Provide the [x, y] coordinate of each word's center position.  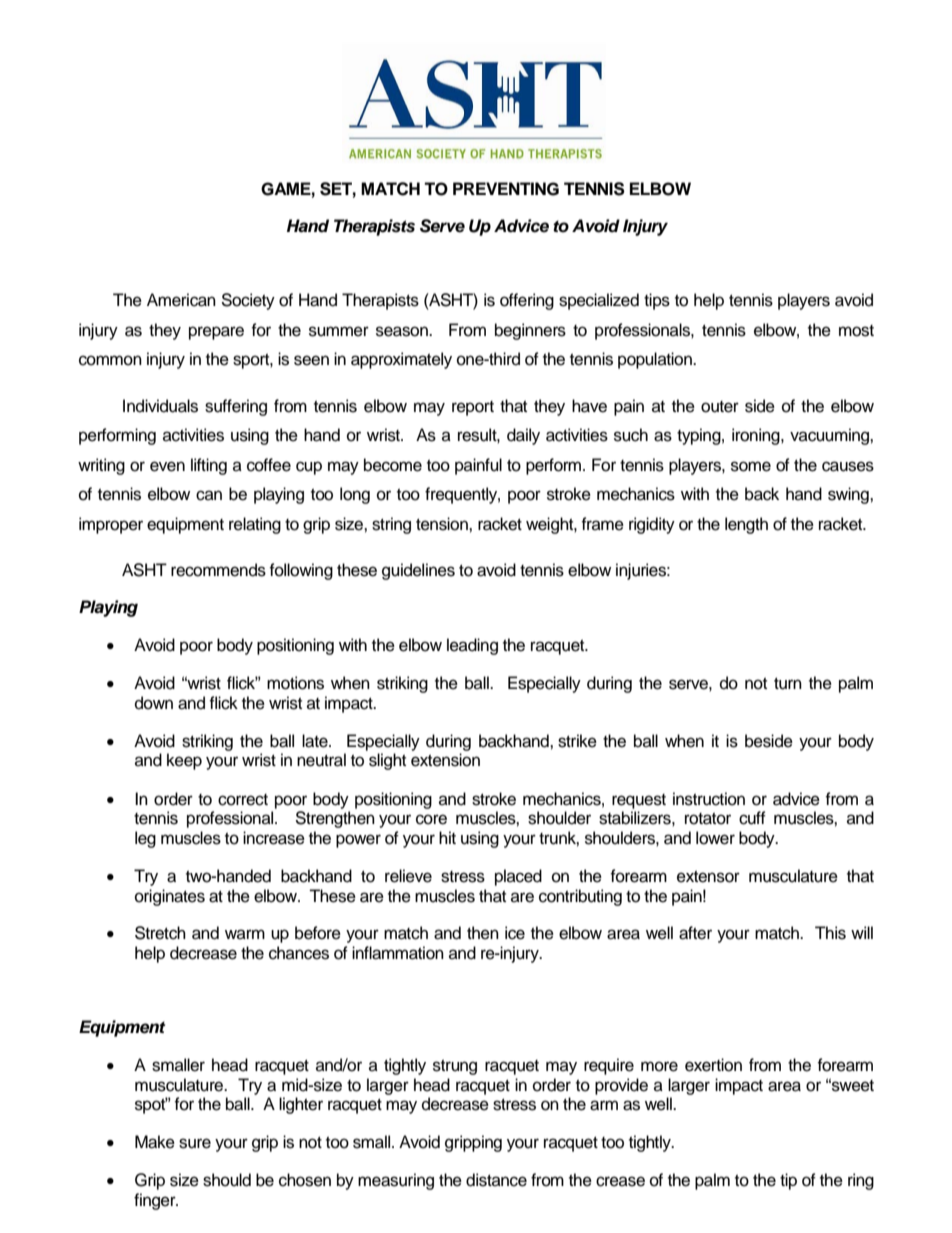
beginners [530, 331]
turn [788, 684]
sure [195, 1143]
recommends [218, 570]
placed [518, 877]
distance [496, 1180]
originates [170, 897]
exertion [713, 1065]
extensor [708, 877]
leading [472, 646]
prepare [216, 333]
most [856, 331]
